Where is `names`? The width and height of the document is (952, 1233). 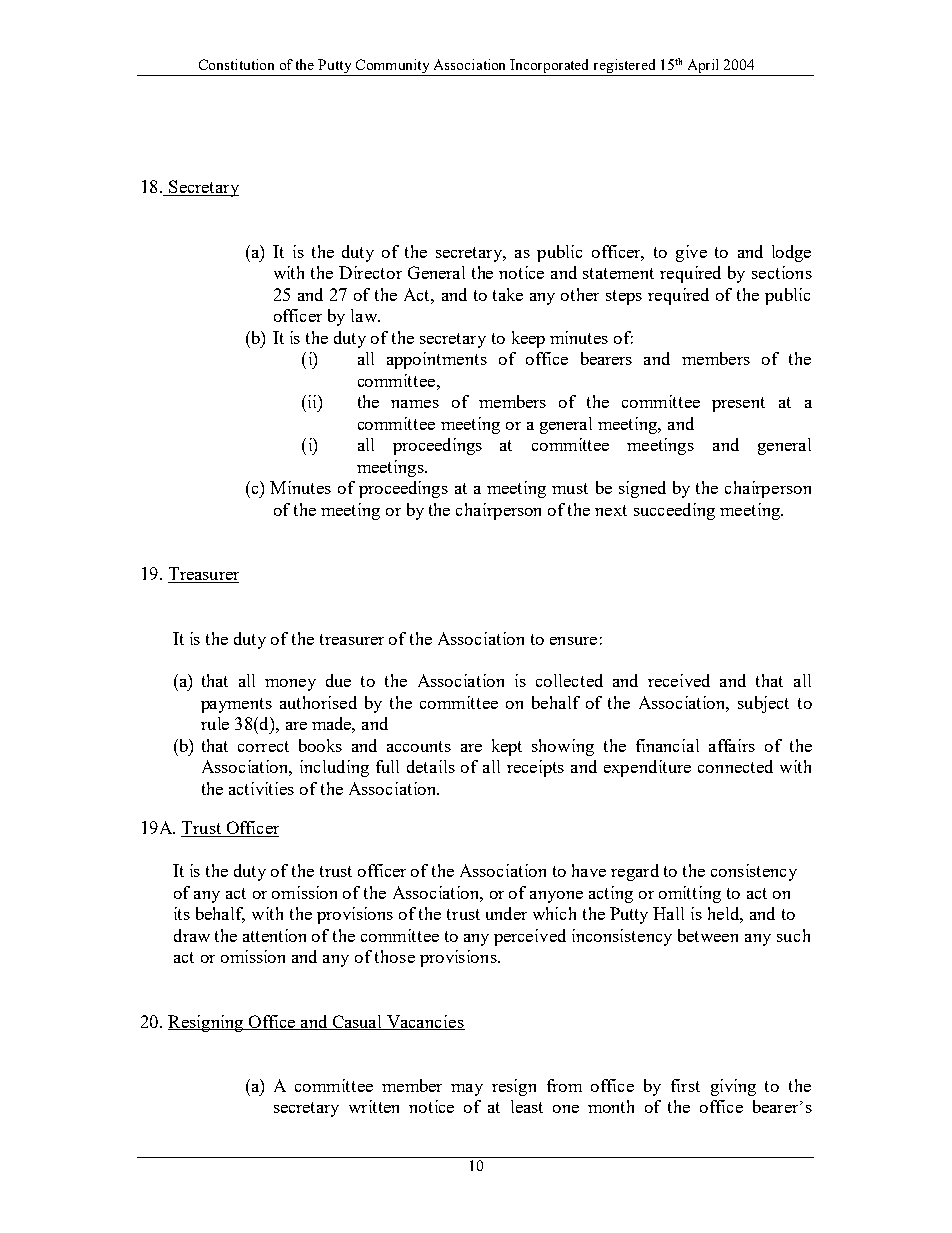
names is located at coordinates (415, 404).
